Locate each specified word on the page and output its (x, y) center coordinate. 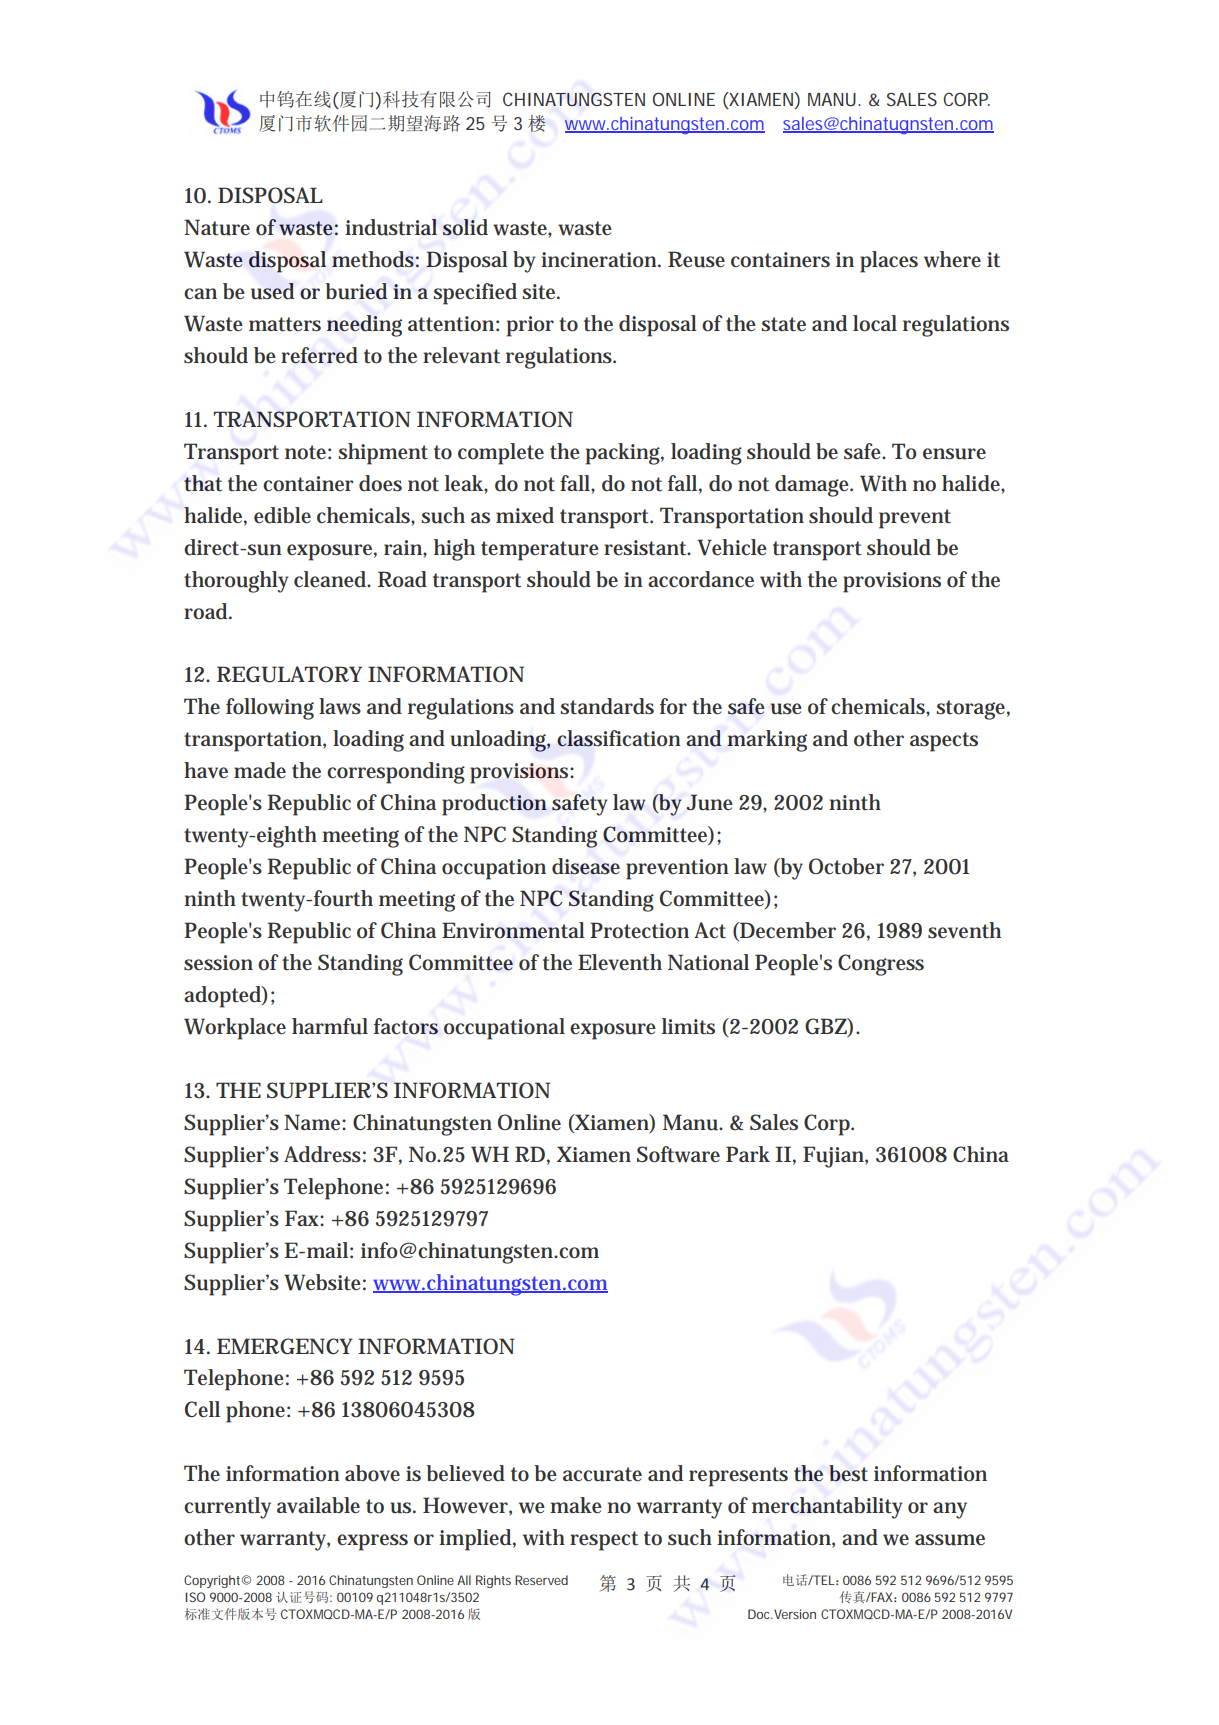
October (846, 866)
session (218, 963)
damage (814, 486)
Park (748, 1154)
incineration (600, 260)
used (272, 291)
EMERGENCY (285, 1346)
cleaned (332, 579)
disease (586, 866)
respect (604, 1541)
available (318, 1505)
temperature (540, 551)
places (889, 262)
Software (678, 1154)
